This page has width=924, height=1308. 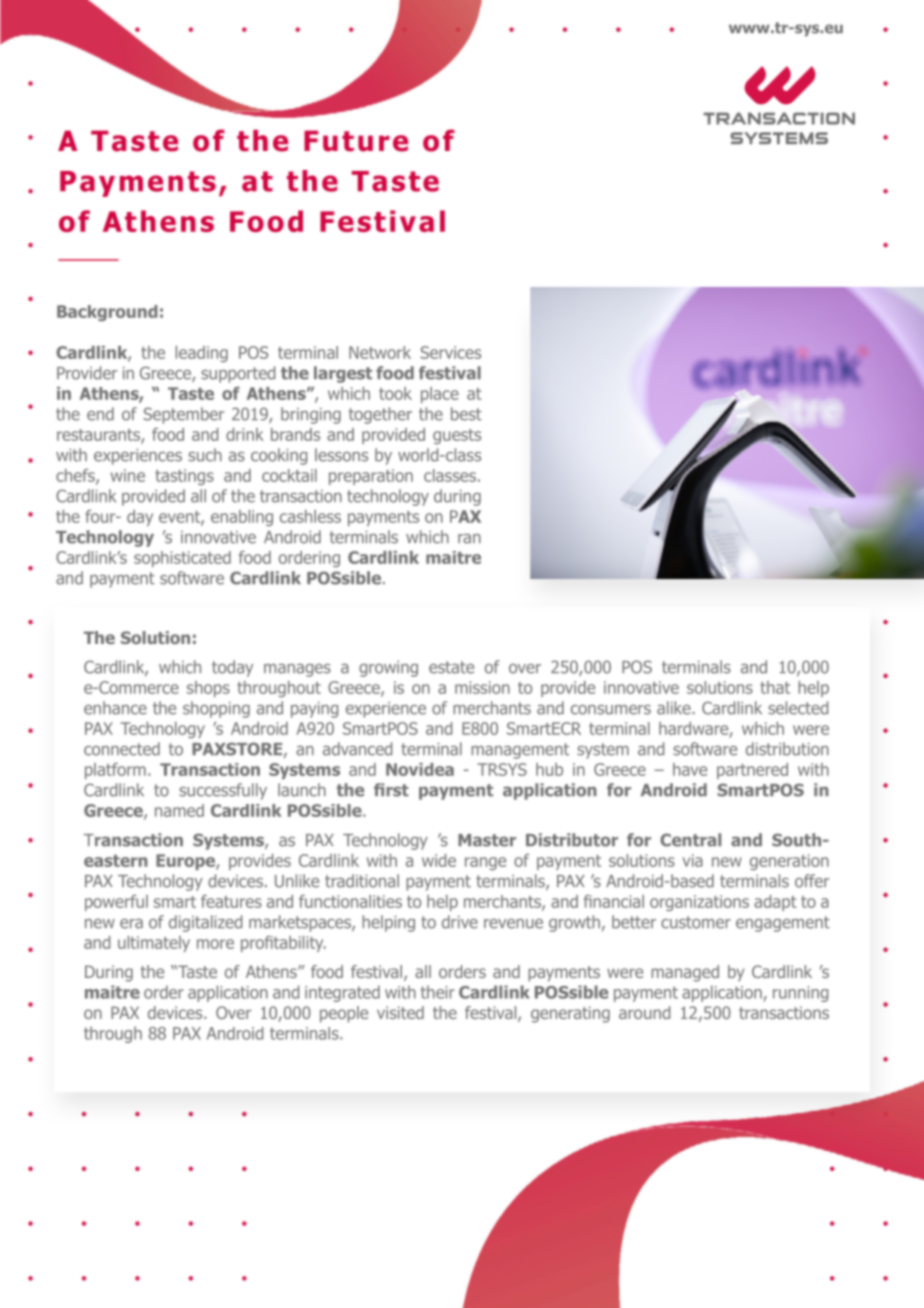 I want to click on best, so click(x=466, y=414).
